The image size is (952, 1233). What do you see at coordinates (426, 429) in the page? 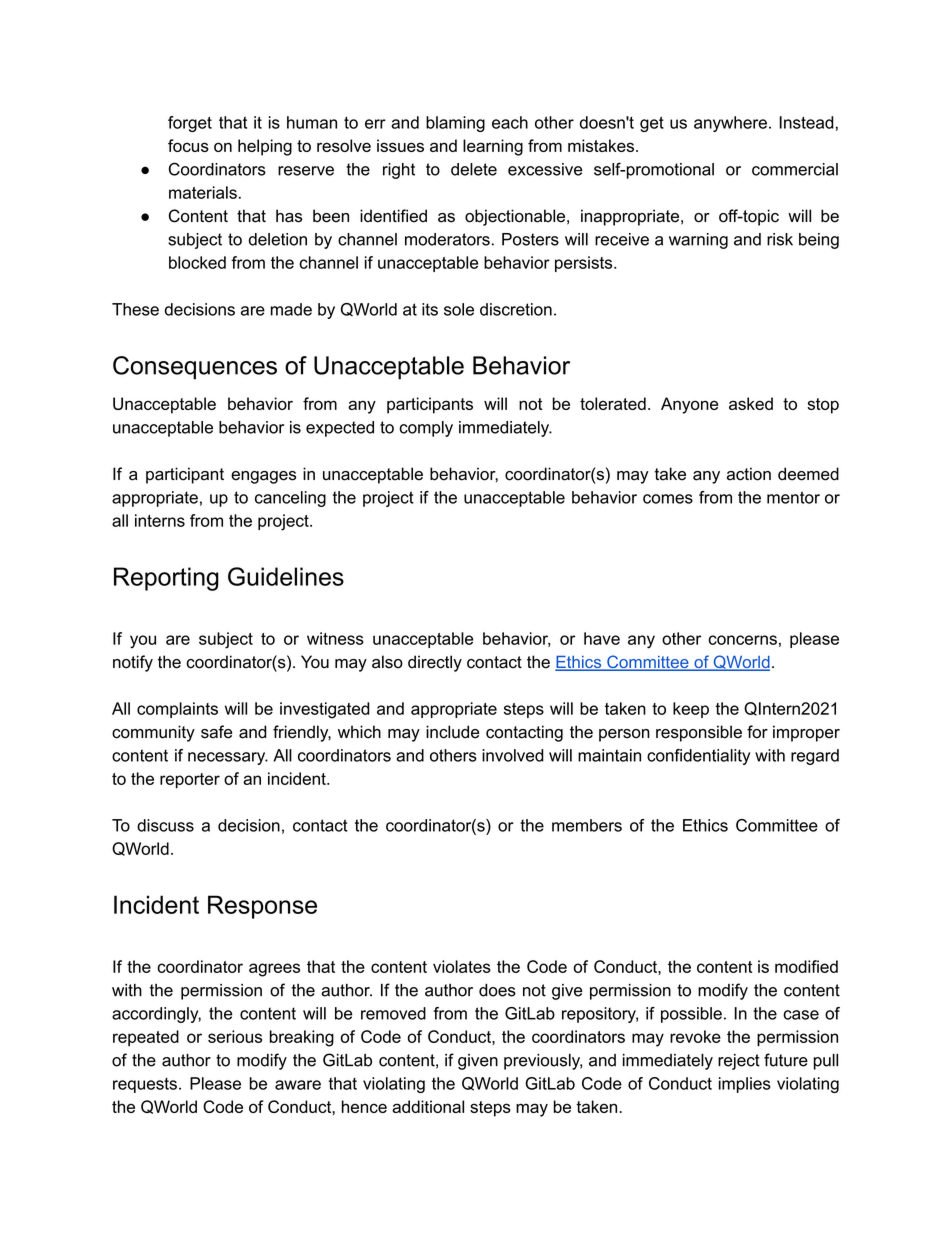
I see `comply` at bounding box center [426, 429].
